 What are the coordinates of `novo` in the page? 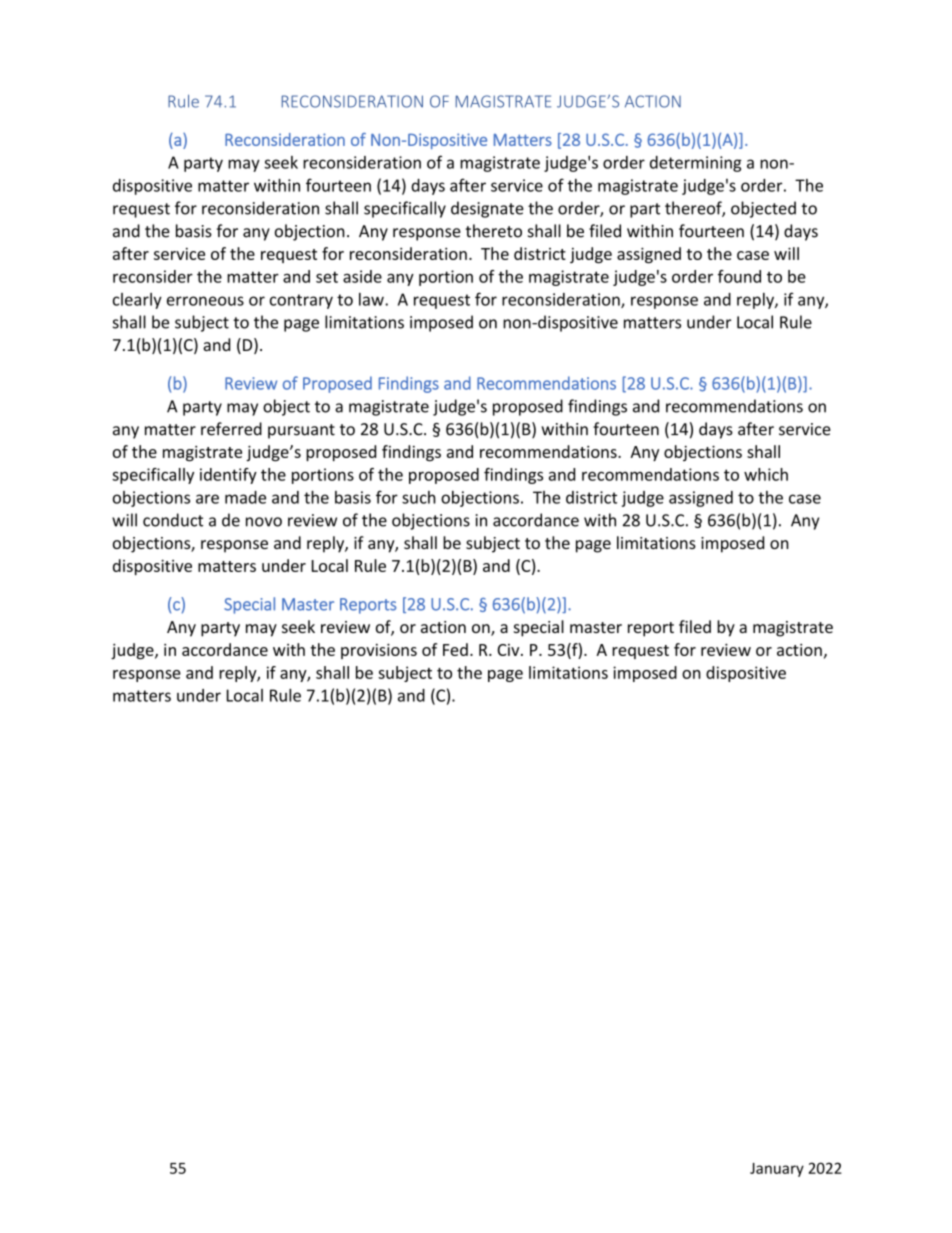 It's located at (264, 522).
